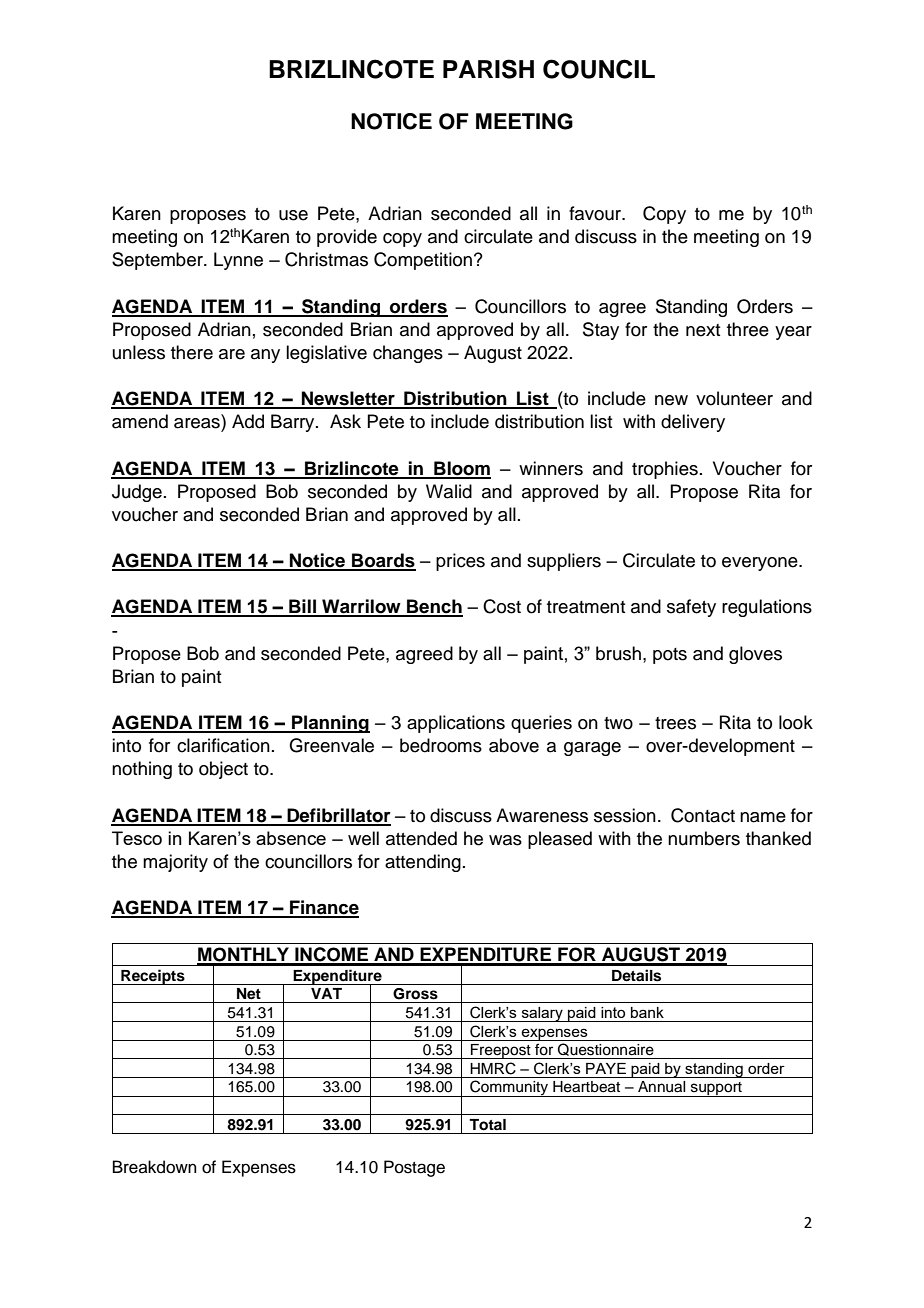  What do you see at coordinates (488, 69) in the screenshot?
I see `PARISH` at bounding box center [488, 69].
